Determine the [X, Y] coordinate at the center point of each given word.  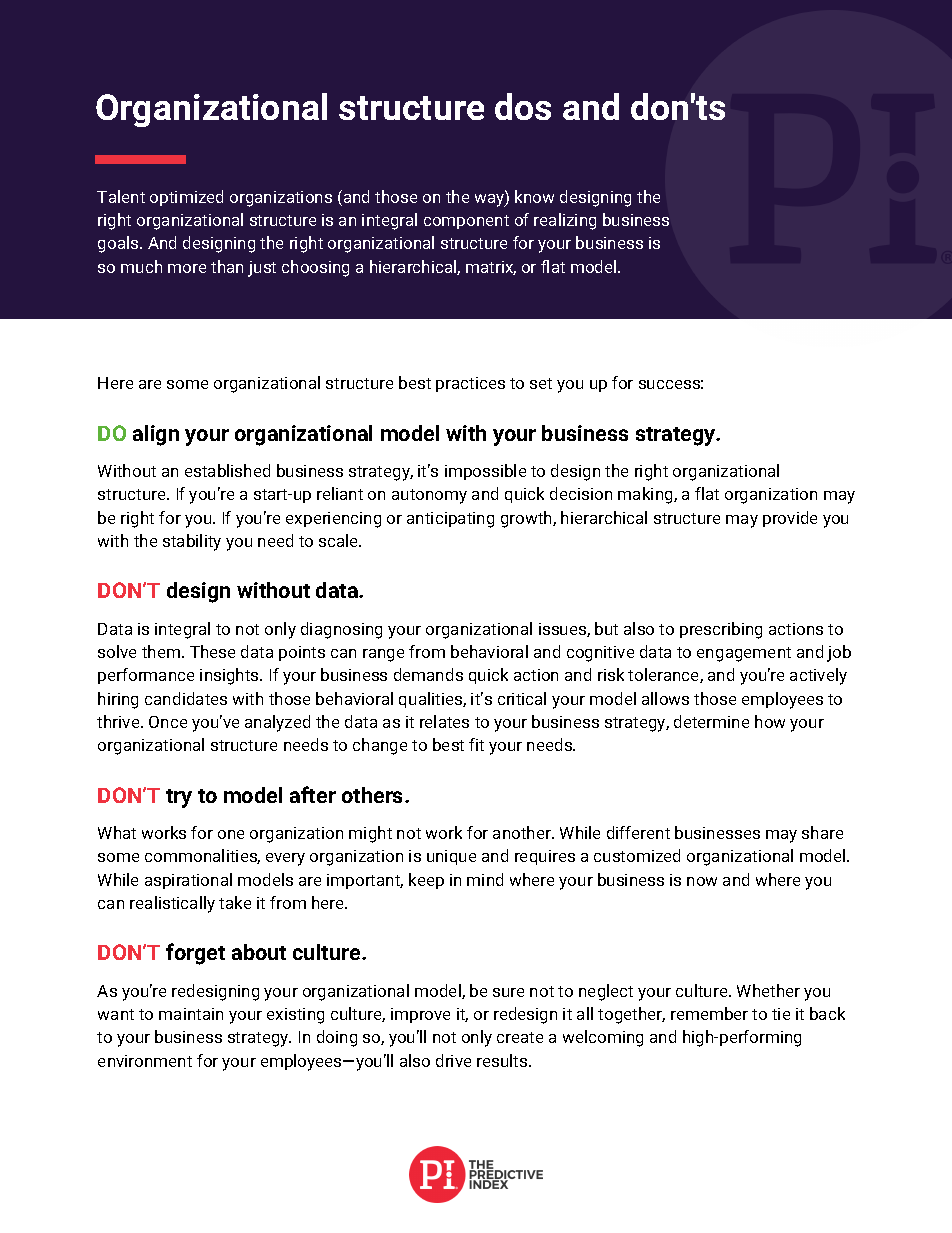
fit [476, 744]
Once [168, 722]
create [520, 1037]
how [770, 721]
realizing [565, 221]
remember [709, 1013]
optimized [186, 198]
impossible [485, 472]
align [156, 435]
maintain [191, 1014]
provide [790, 519]
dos [523, 106]
